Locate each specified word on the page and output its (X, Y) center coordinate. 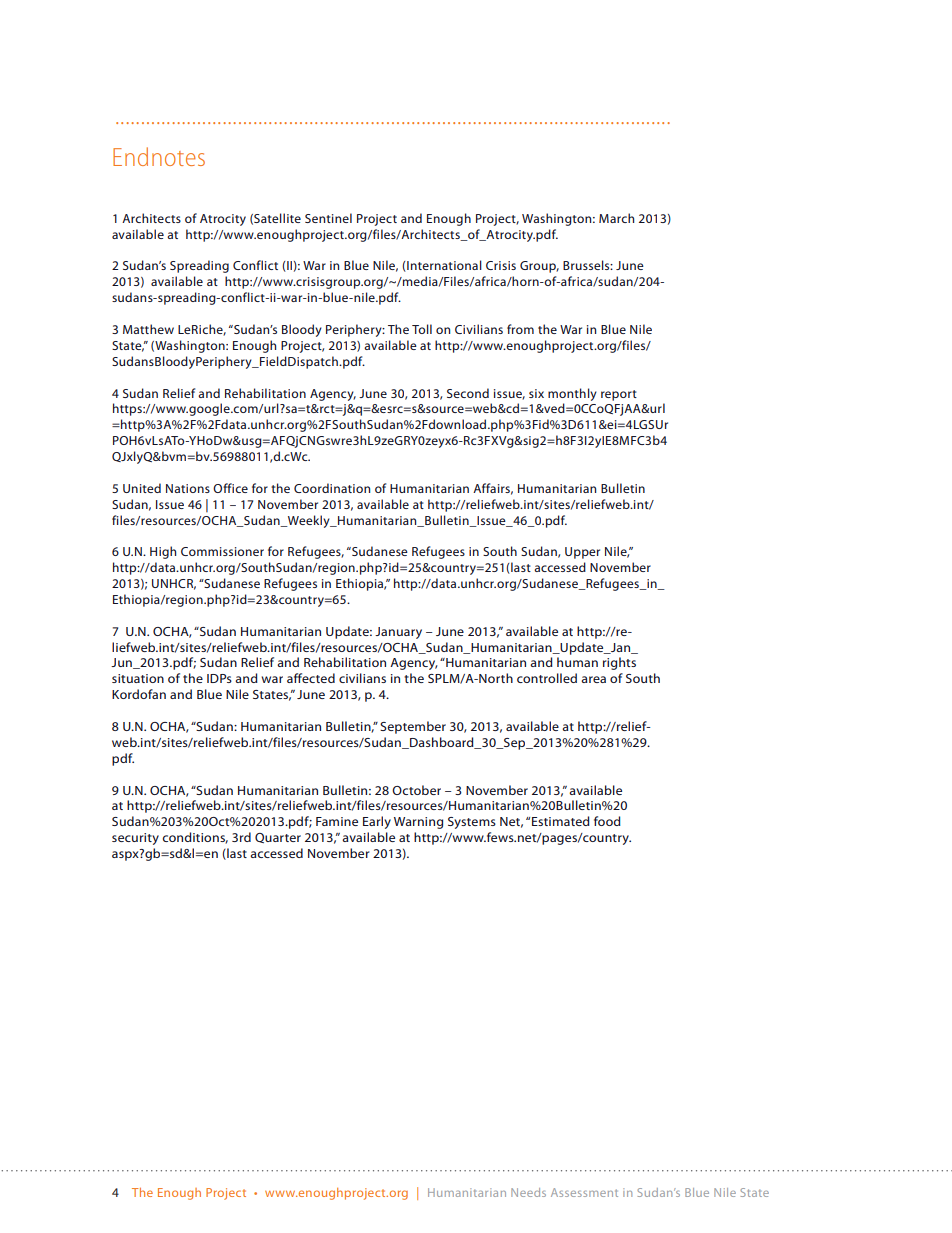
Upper (582, 553)
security (135, 839)
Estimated (561, 821)
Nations (188, 488)
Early (377, 822)
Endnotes (159, 156)
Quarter (278, 838)
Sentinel (328, 218)
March (616, 218)
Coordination (332, 488)
